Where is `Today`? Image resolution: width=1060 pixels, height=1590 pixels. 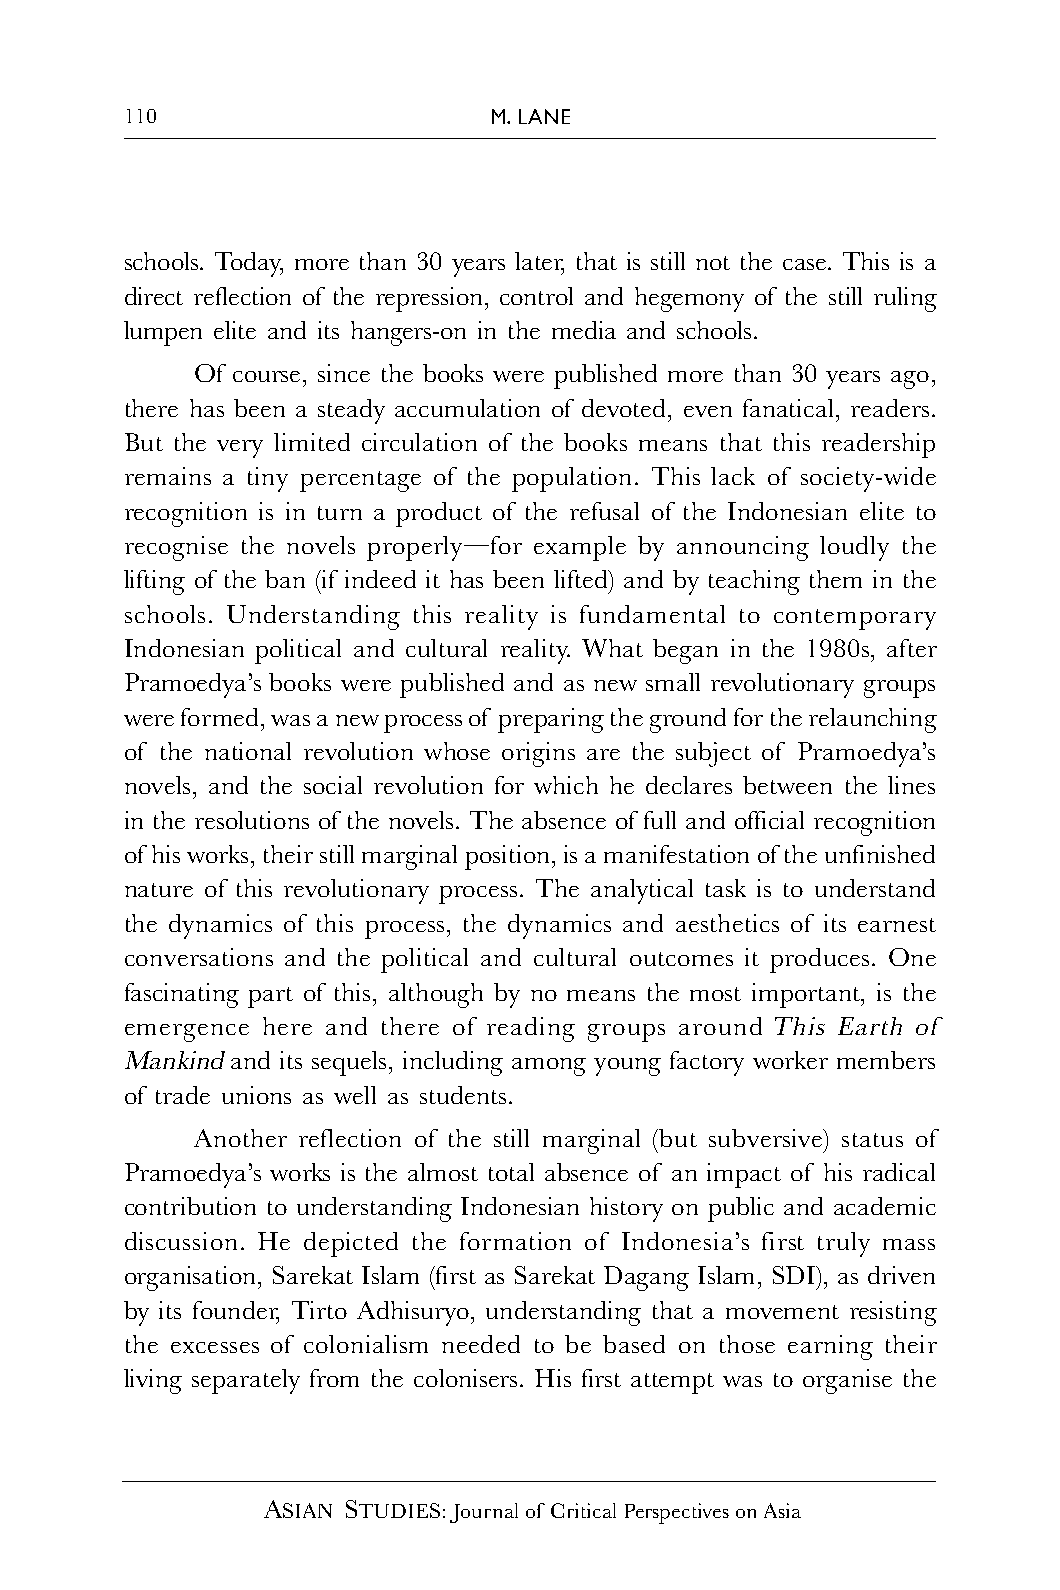
Today is located at coordinates (249, 264).
